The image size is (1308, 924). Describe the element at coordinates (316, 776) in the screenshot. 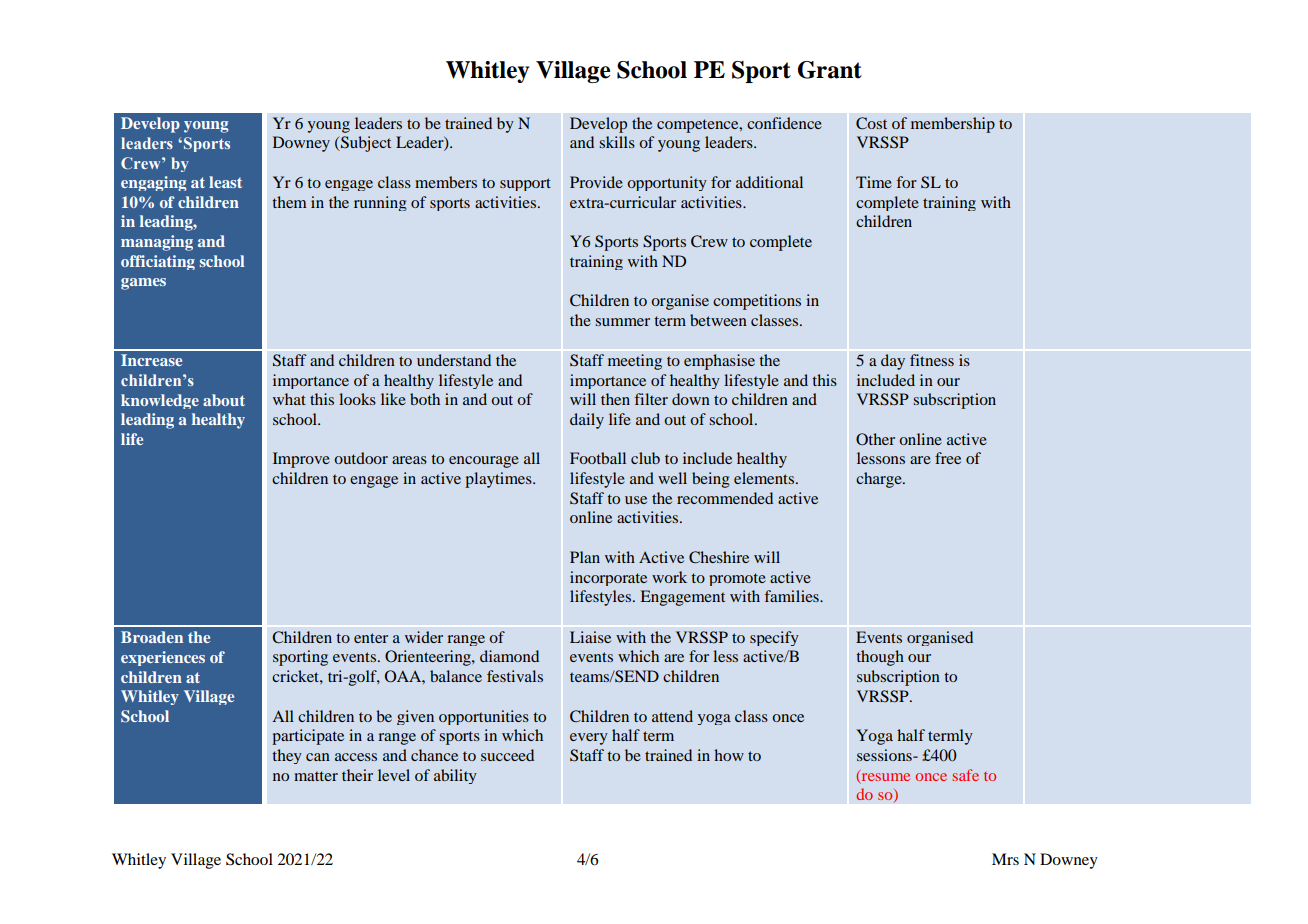

I see `matter` at that location.
